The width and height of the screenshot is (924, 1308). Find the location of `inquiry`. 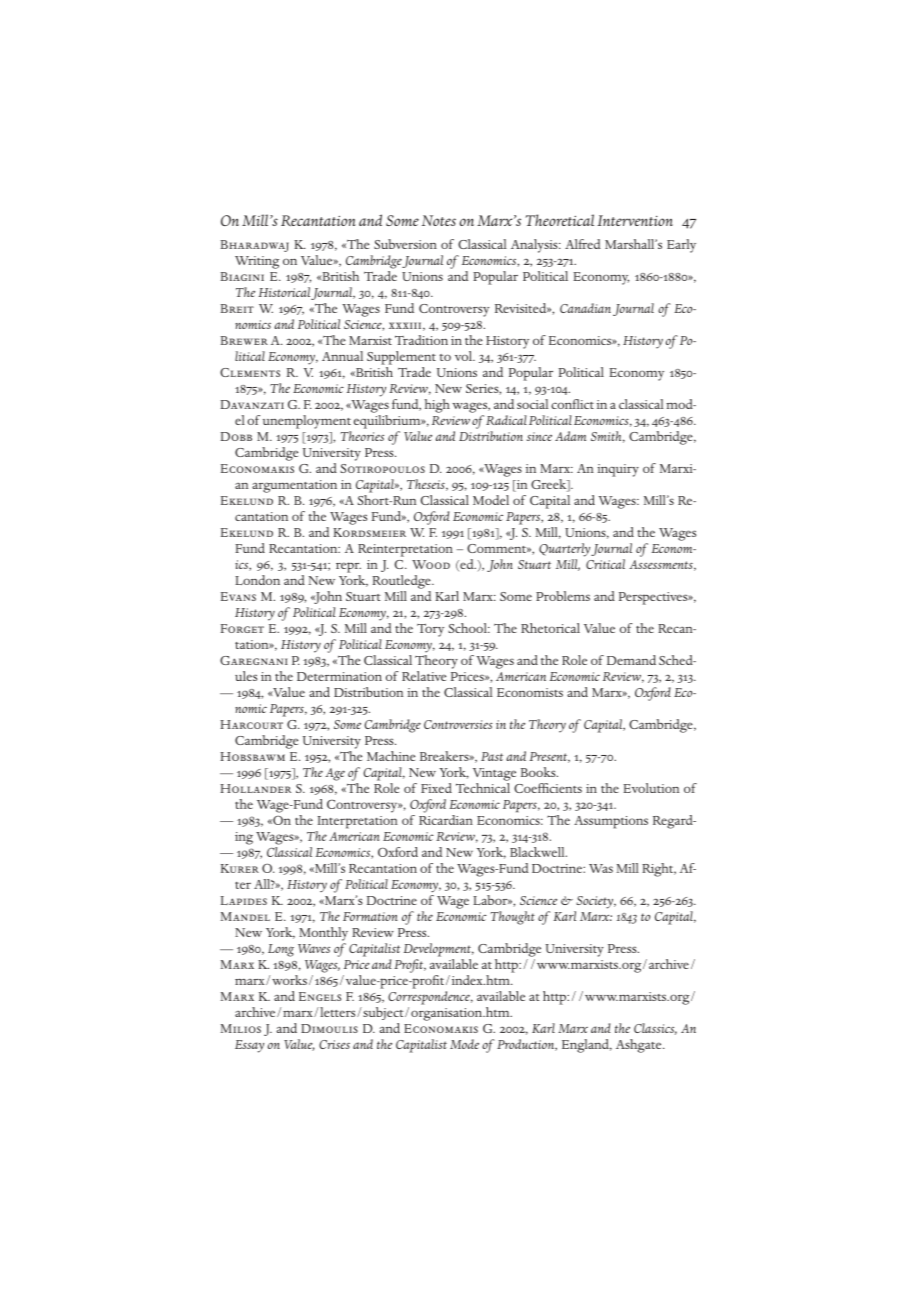

inquiry is located at coordinates (618, 470).
